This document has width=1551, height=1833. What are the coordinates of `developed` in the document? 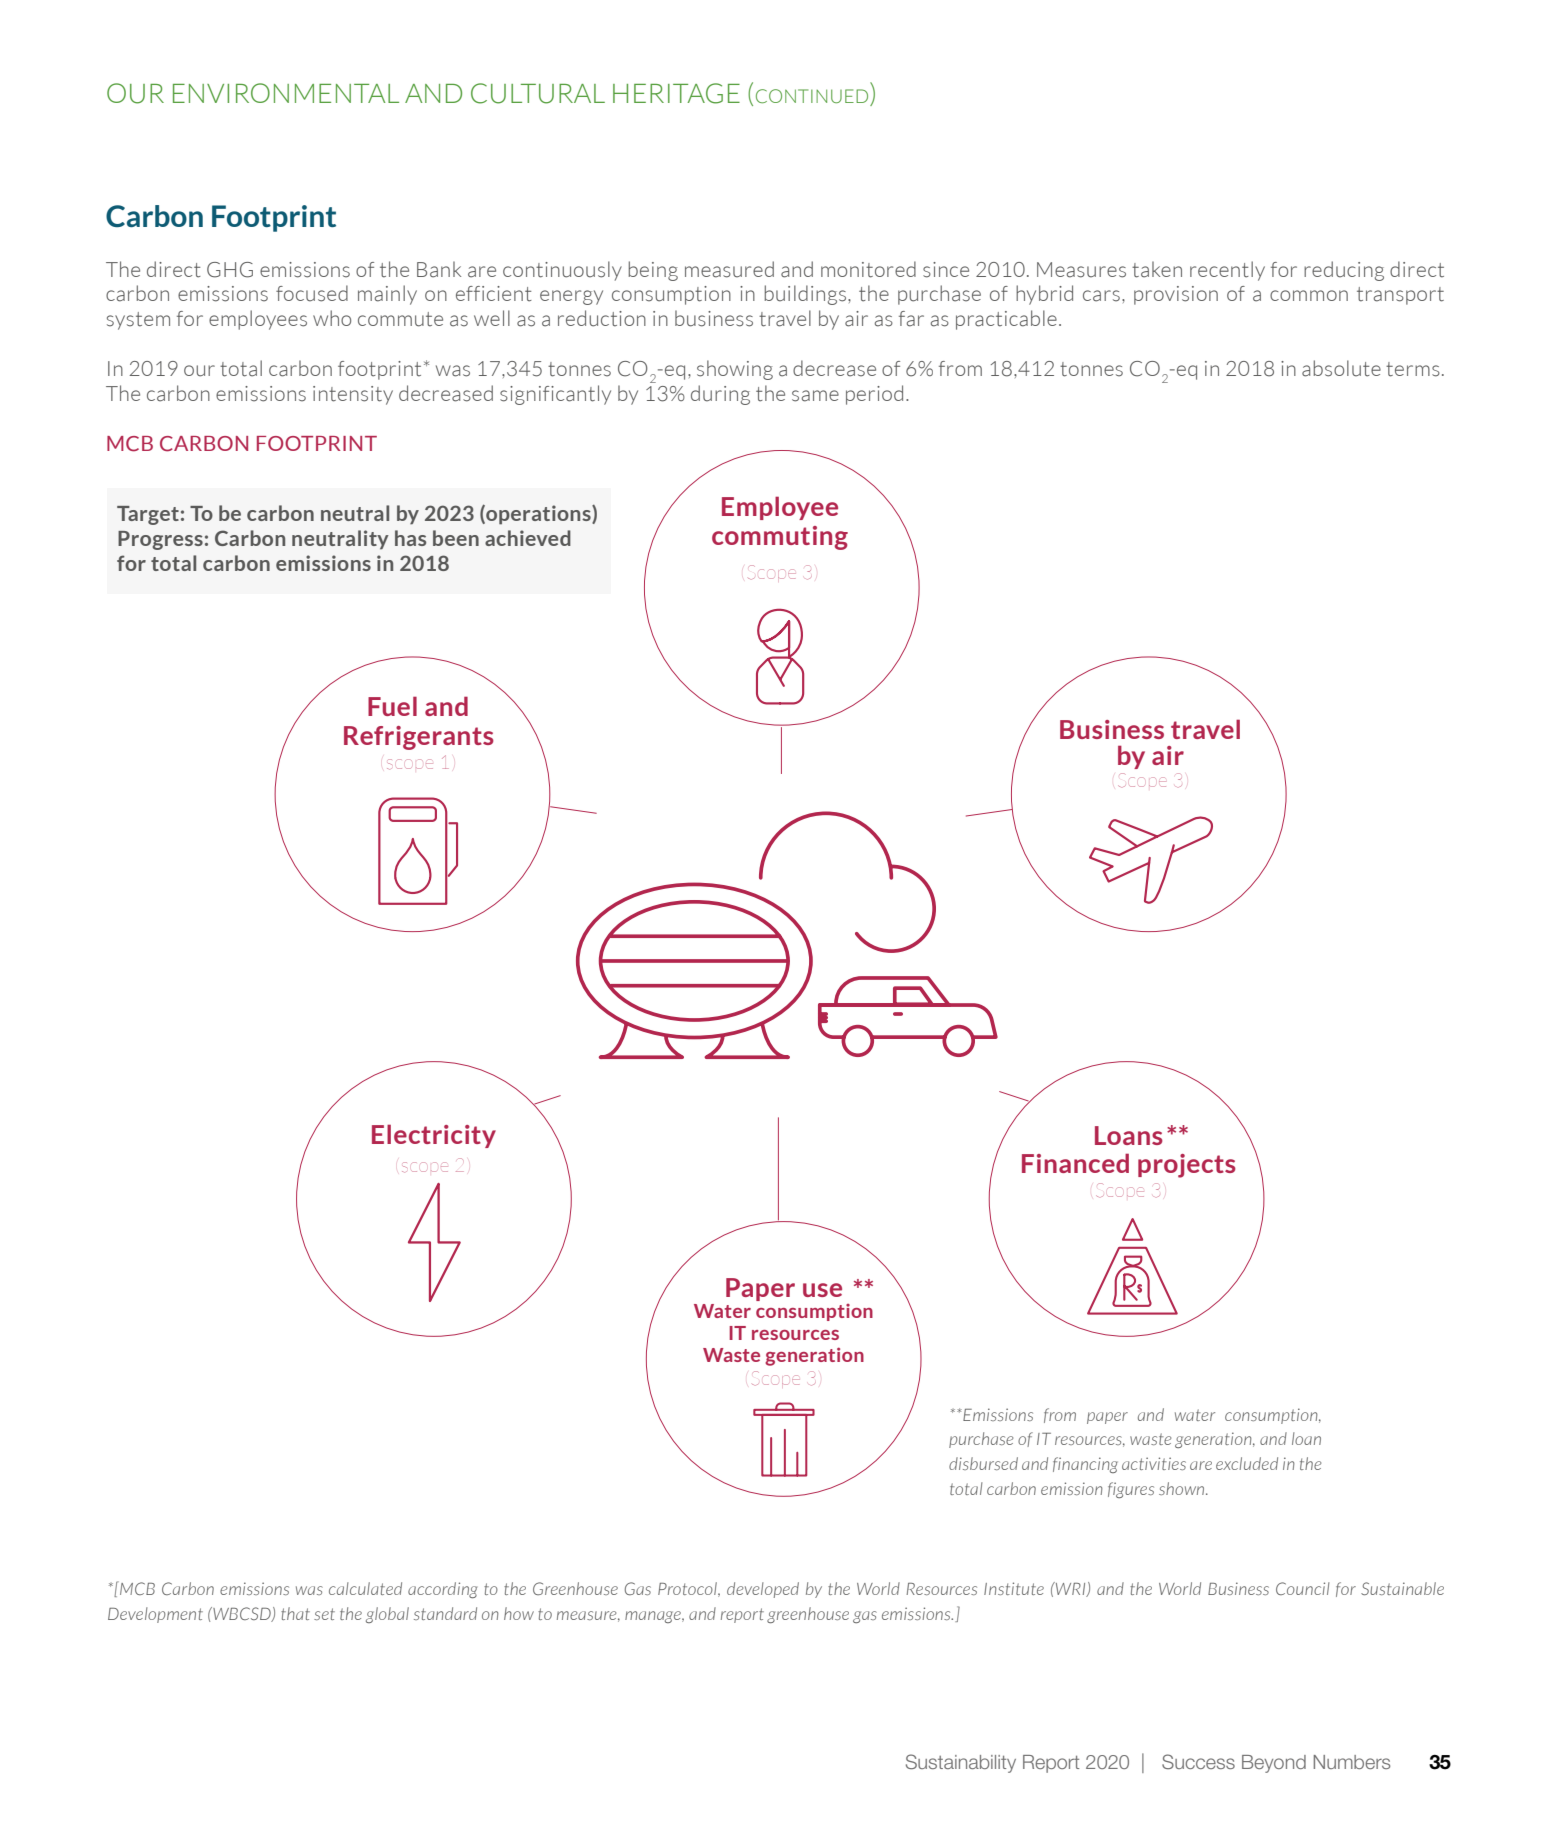 It's located at (763, 1590).
